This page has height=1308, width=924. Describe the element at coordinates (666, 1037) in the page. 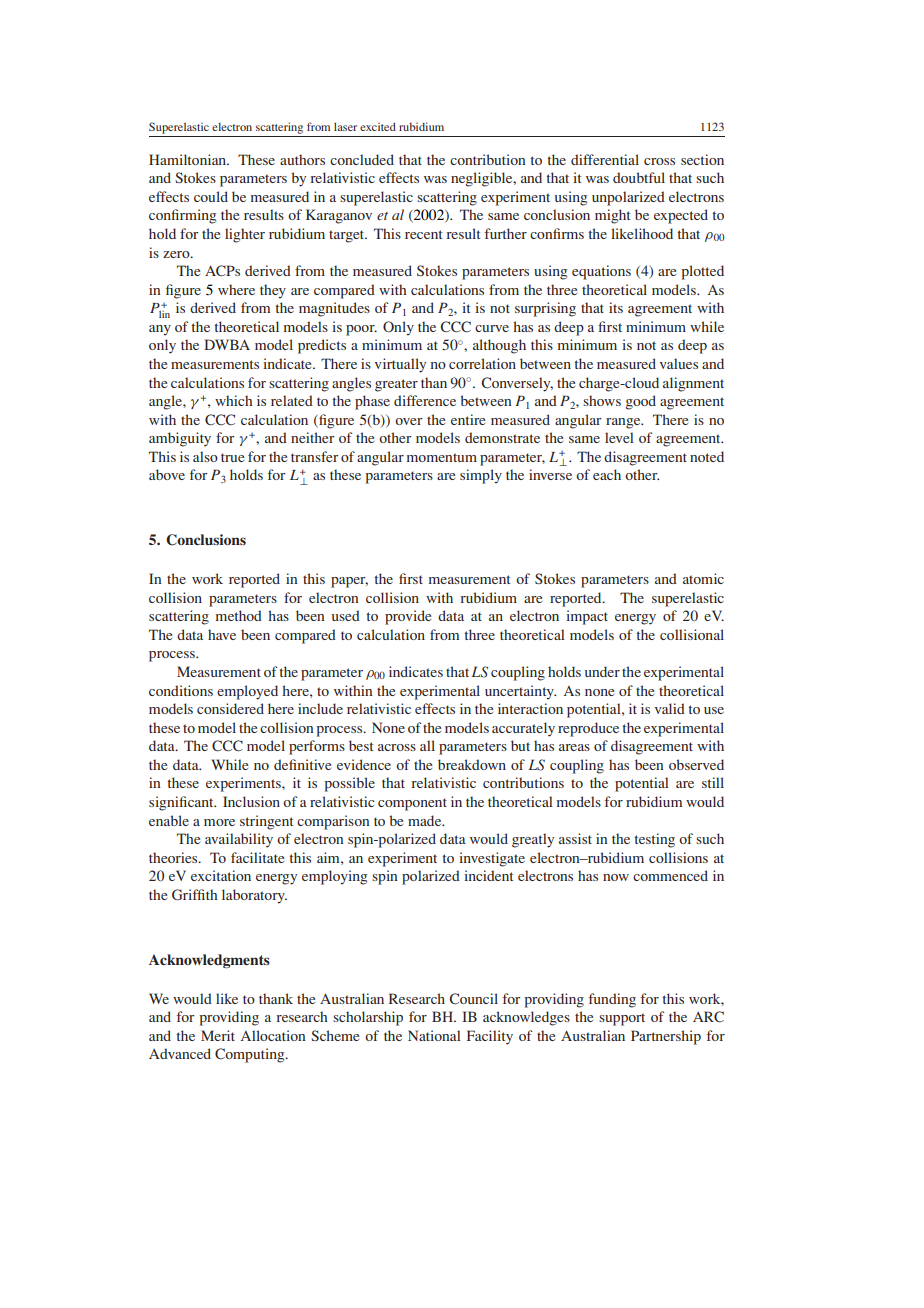

I see `Partnership` at that location.
